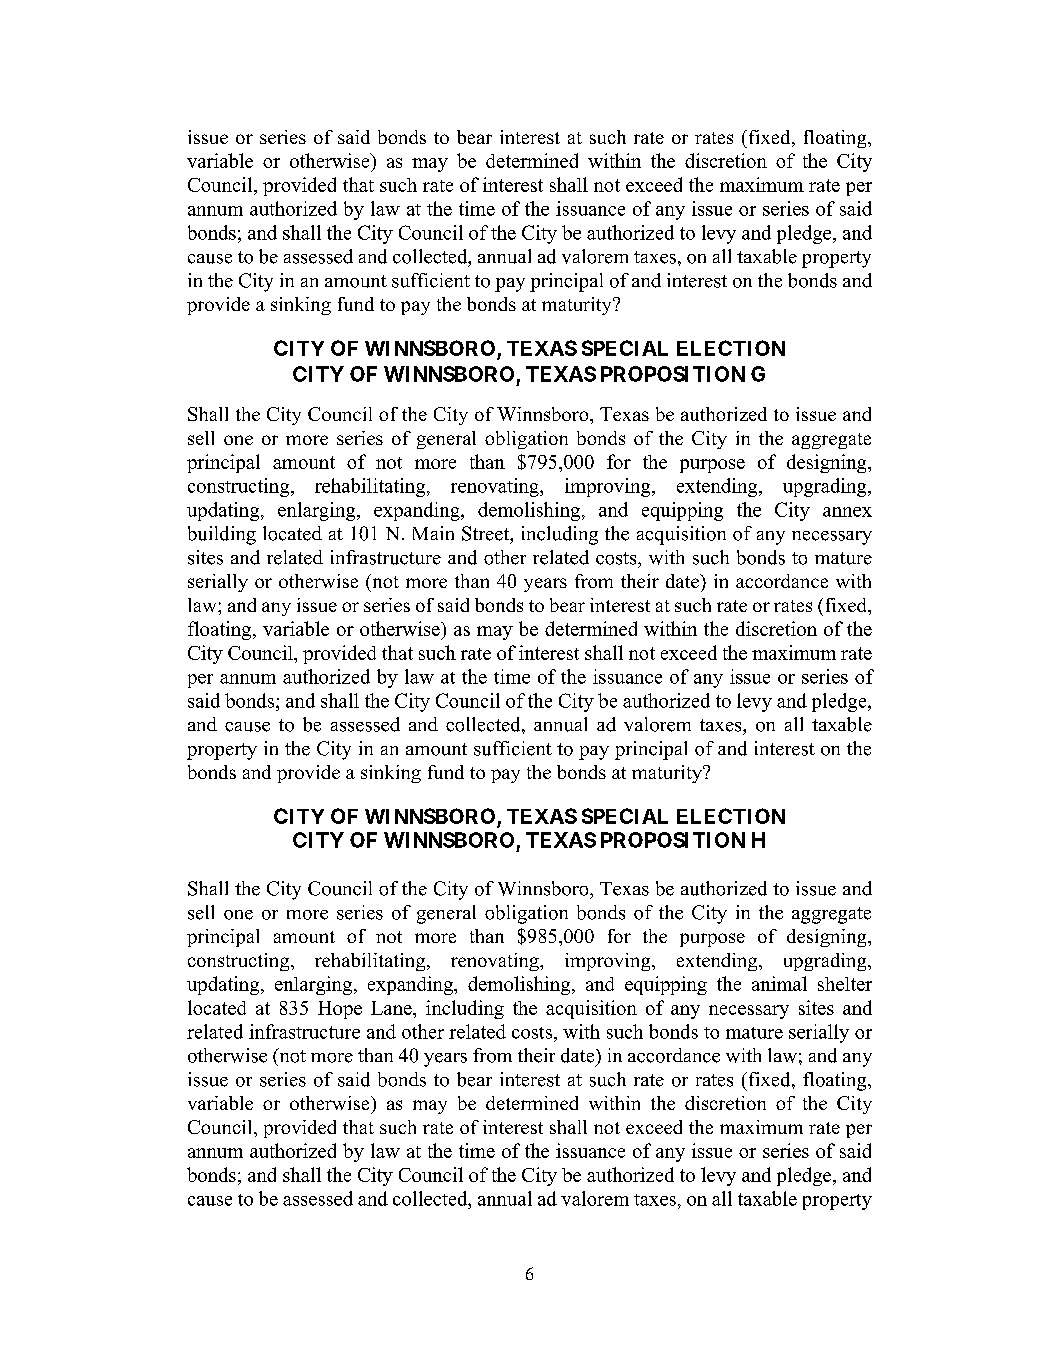 This image has width=1059, height=1370. I want to click on Hope, so click(340, 1010).
